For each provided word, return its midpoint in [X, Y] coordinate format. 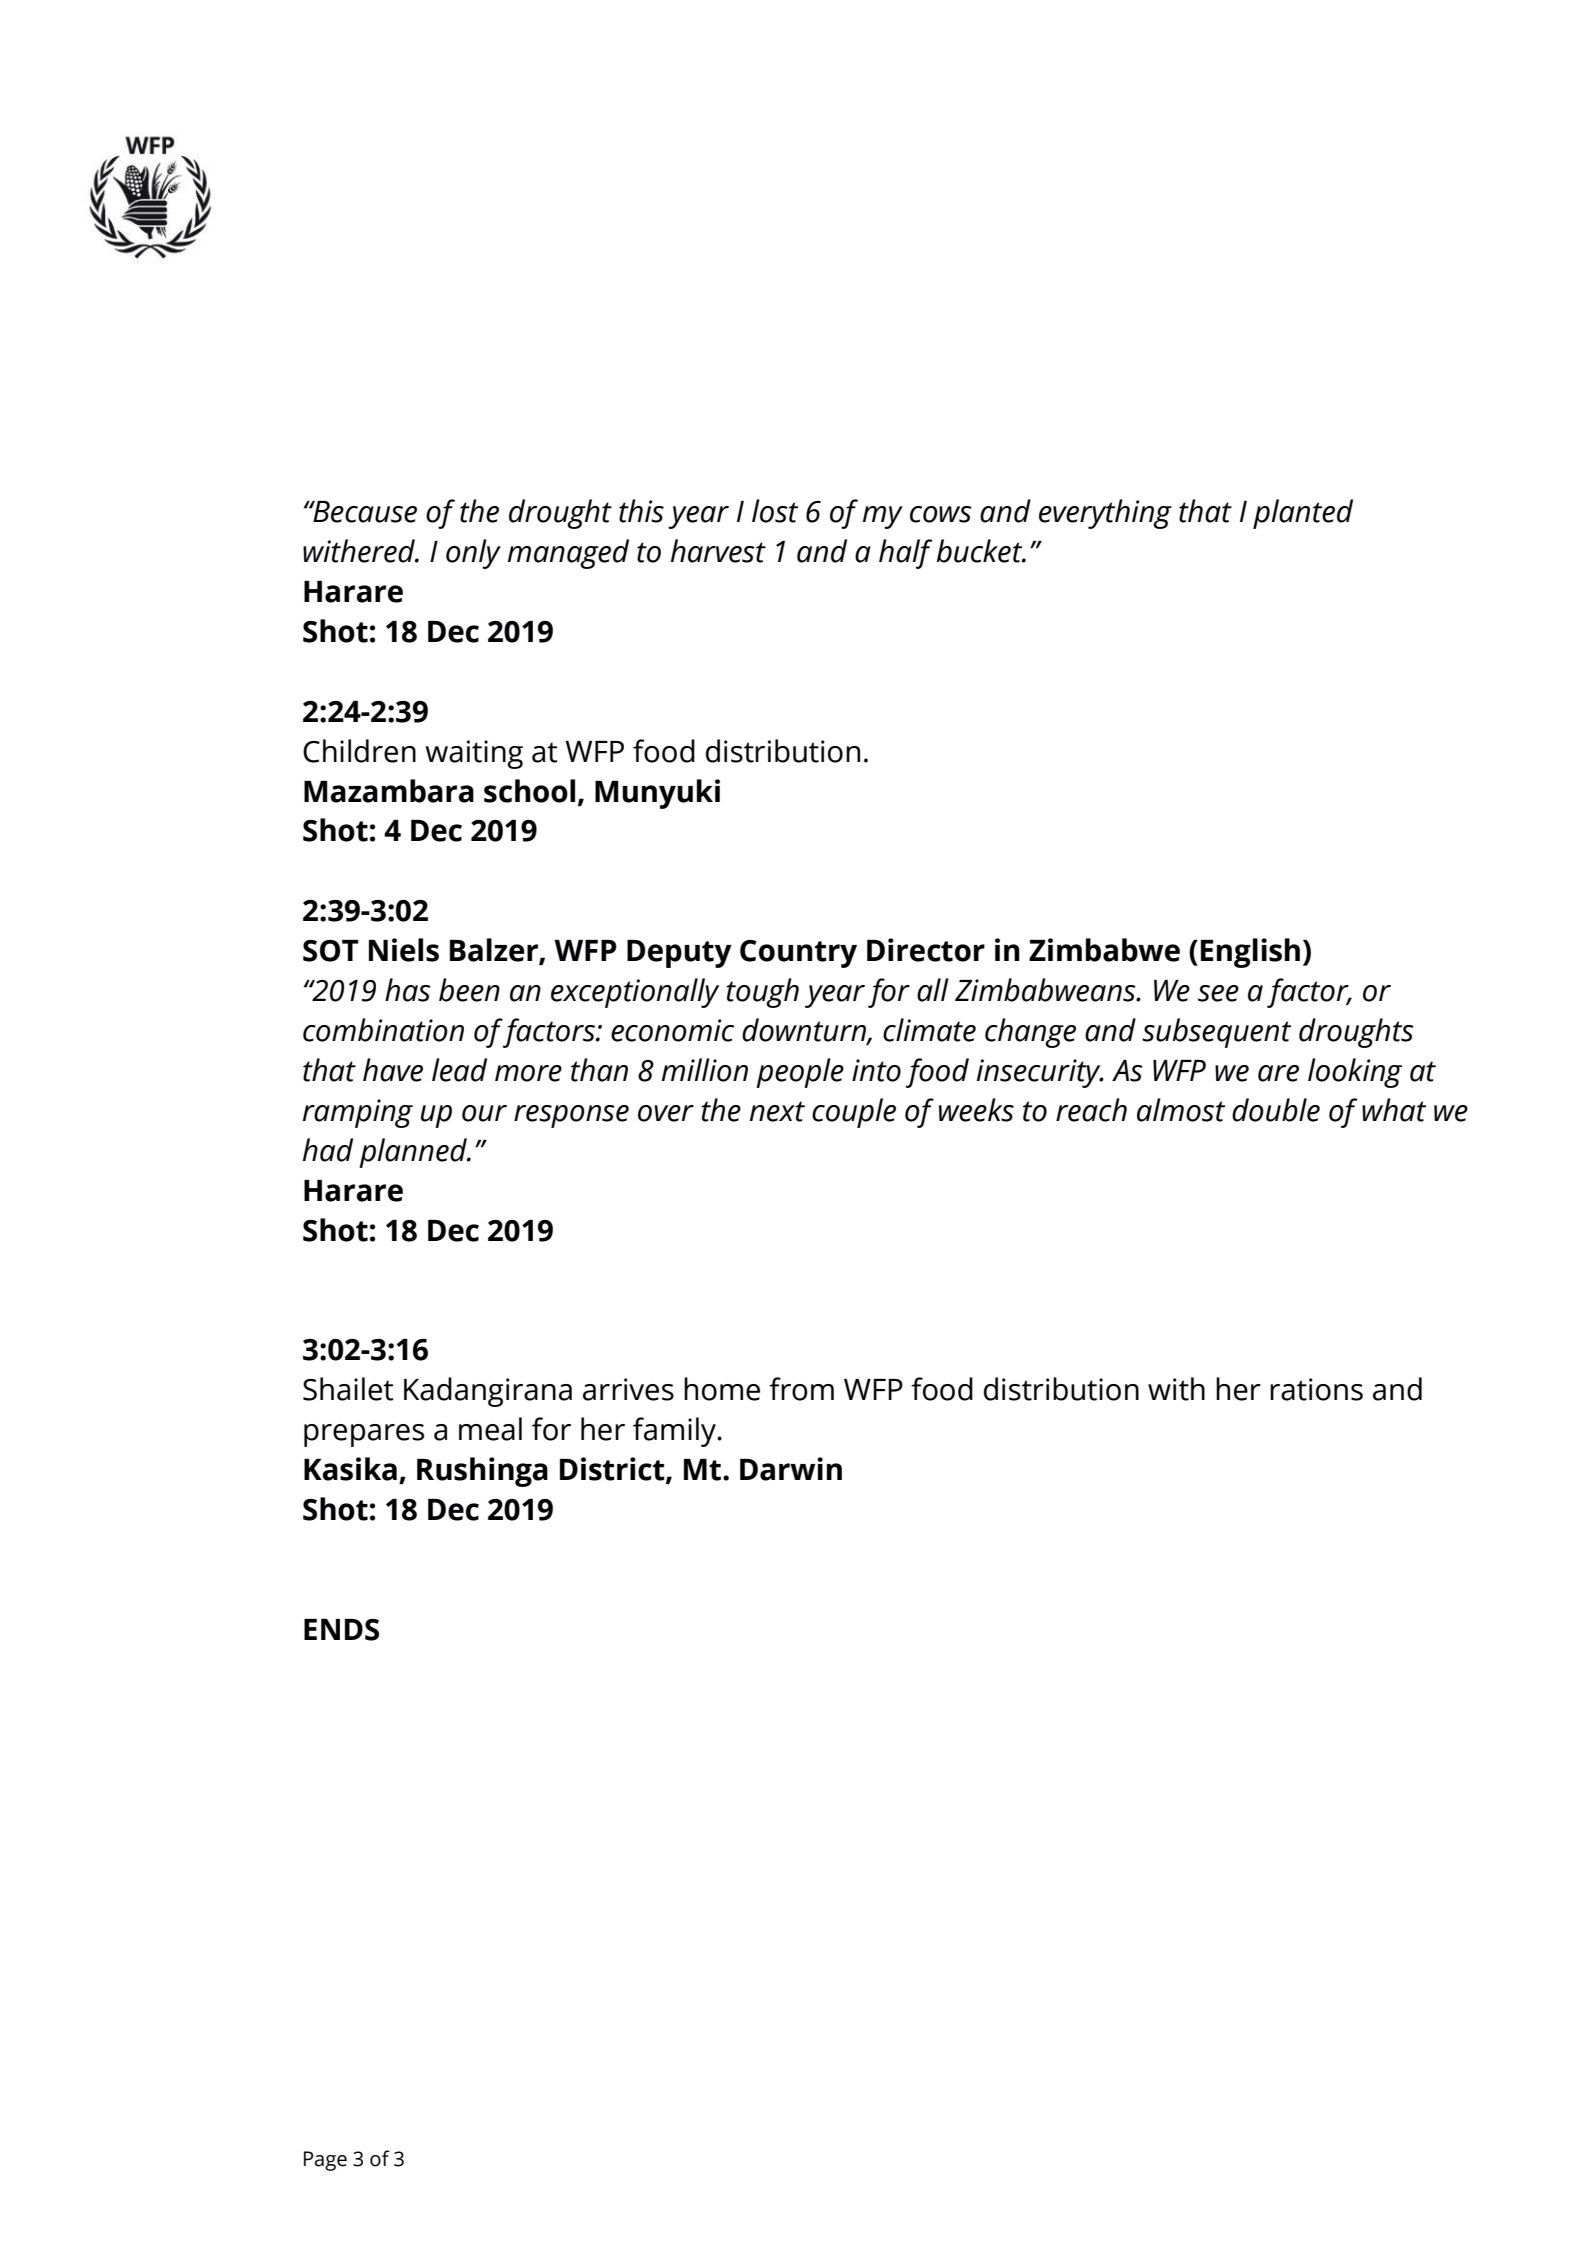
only [473, 554]
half [906, 554]
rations [1316, 1389]
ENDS [341, 1630]
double [1276, 1110]
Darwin [791, 1469]
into [876, 1070]
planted [1303, 514]
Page [325, 2161]
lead [459, 1070]
